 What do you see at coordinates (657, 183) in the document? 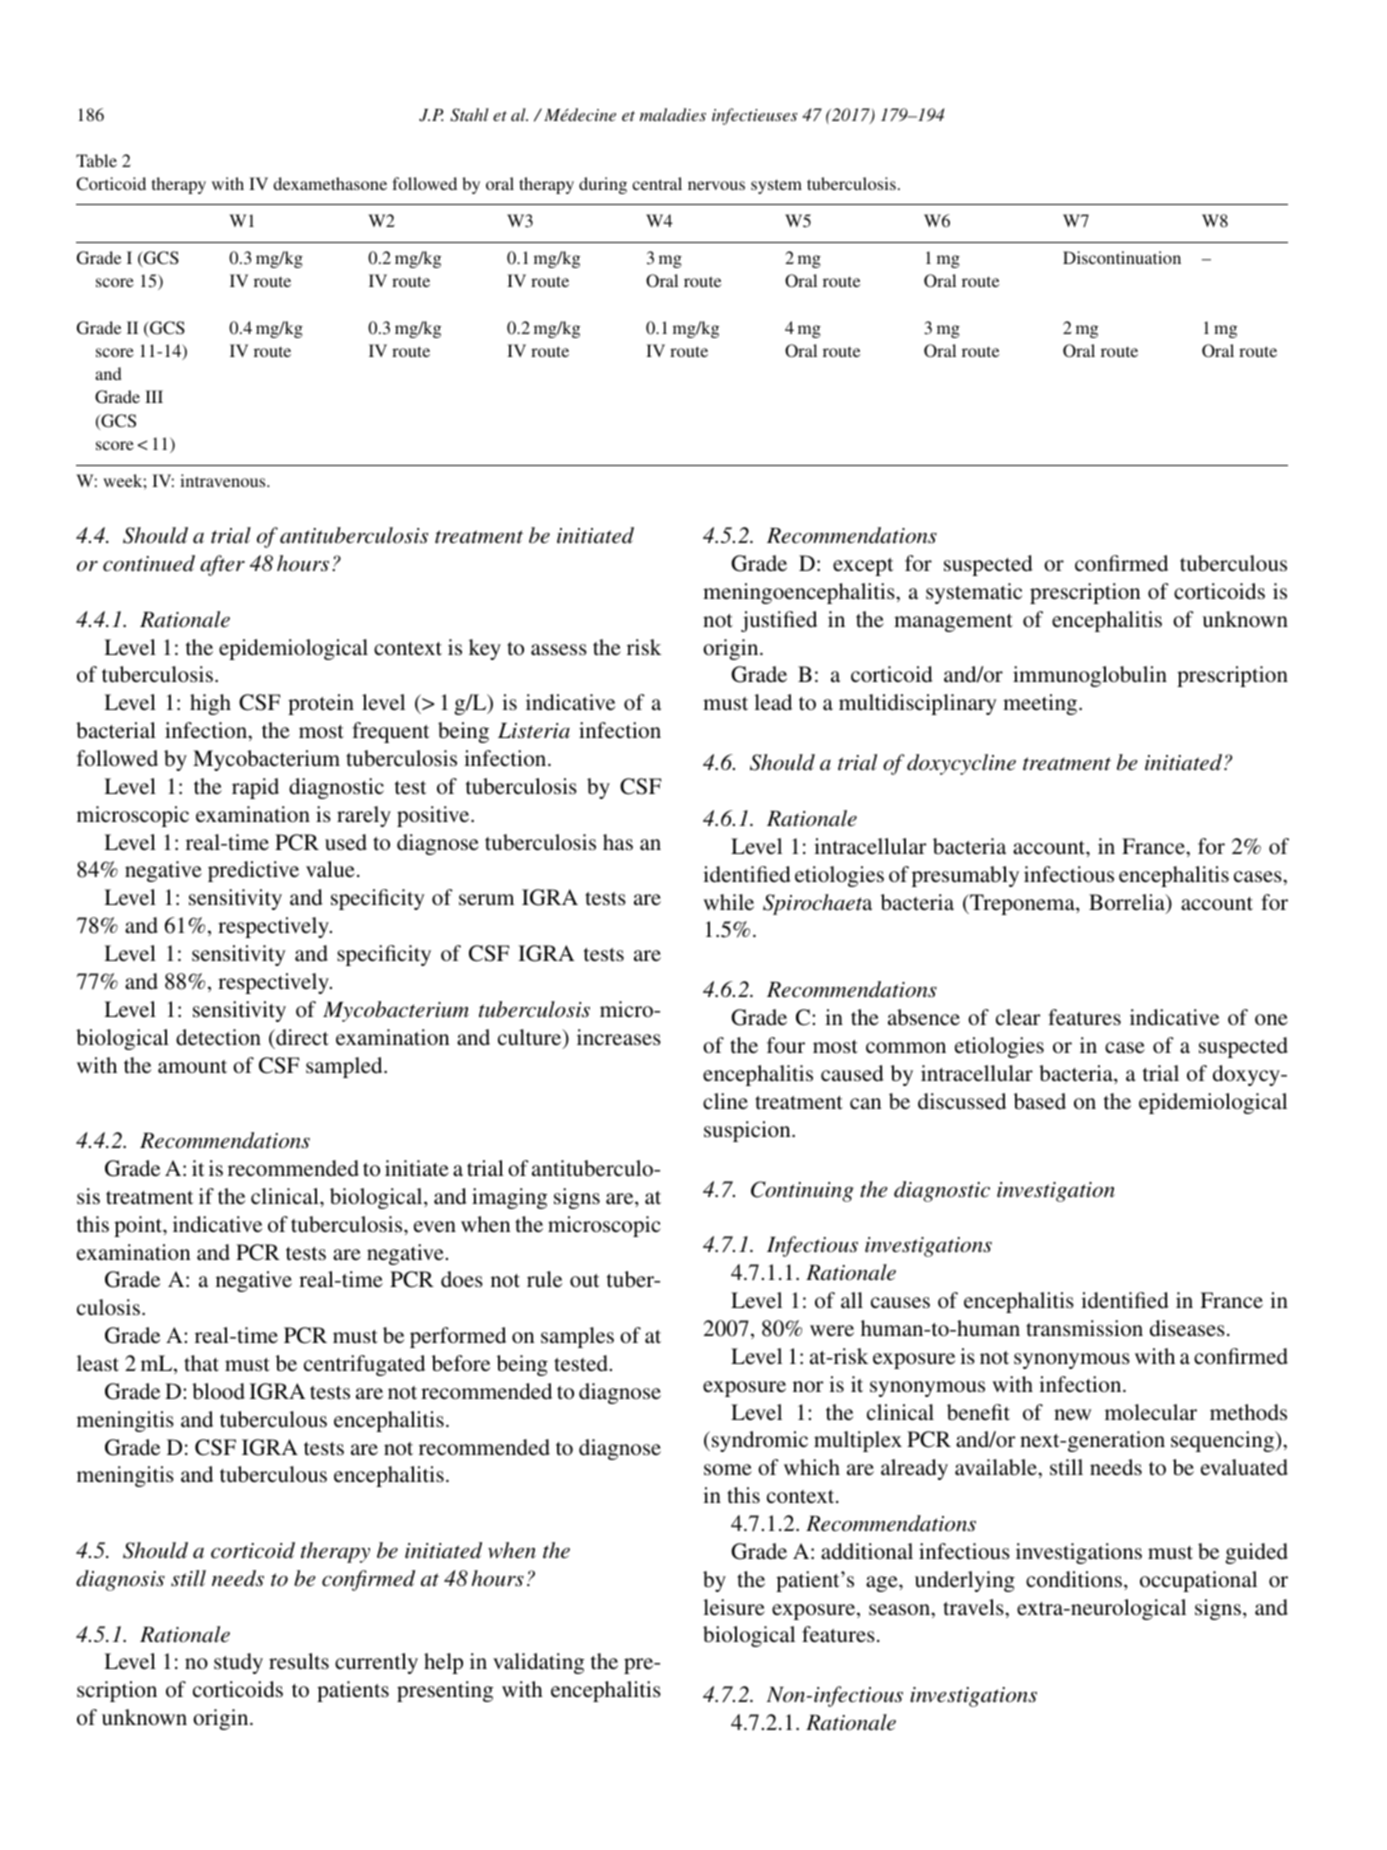
I see `central` at bounding box center [657, 183].
